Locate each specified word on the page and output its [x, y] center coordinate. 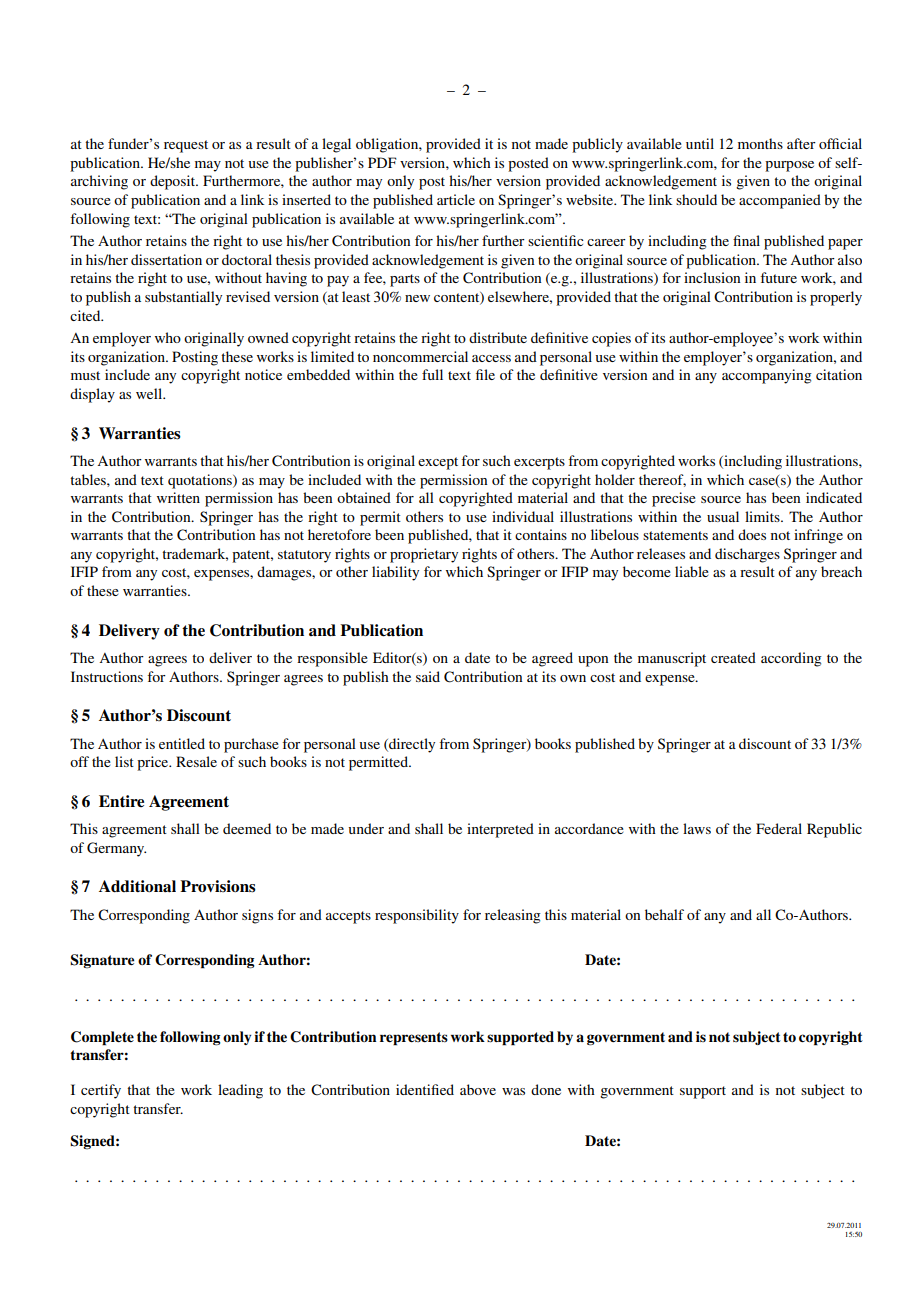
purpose [789, 166]
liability [395, 573]
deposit [173, 182]
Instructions [107, 676]
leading [240, 1091]
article [456, 199]
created [733, 657]
